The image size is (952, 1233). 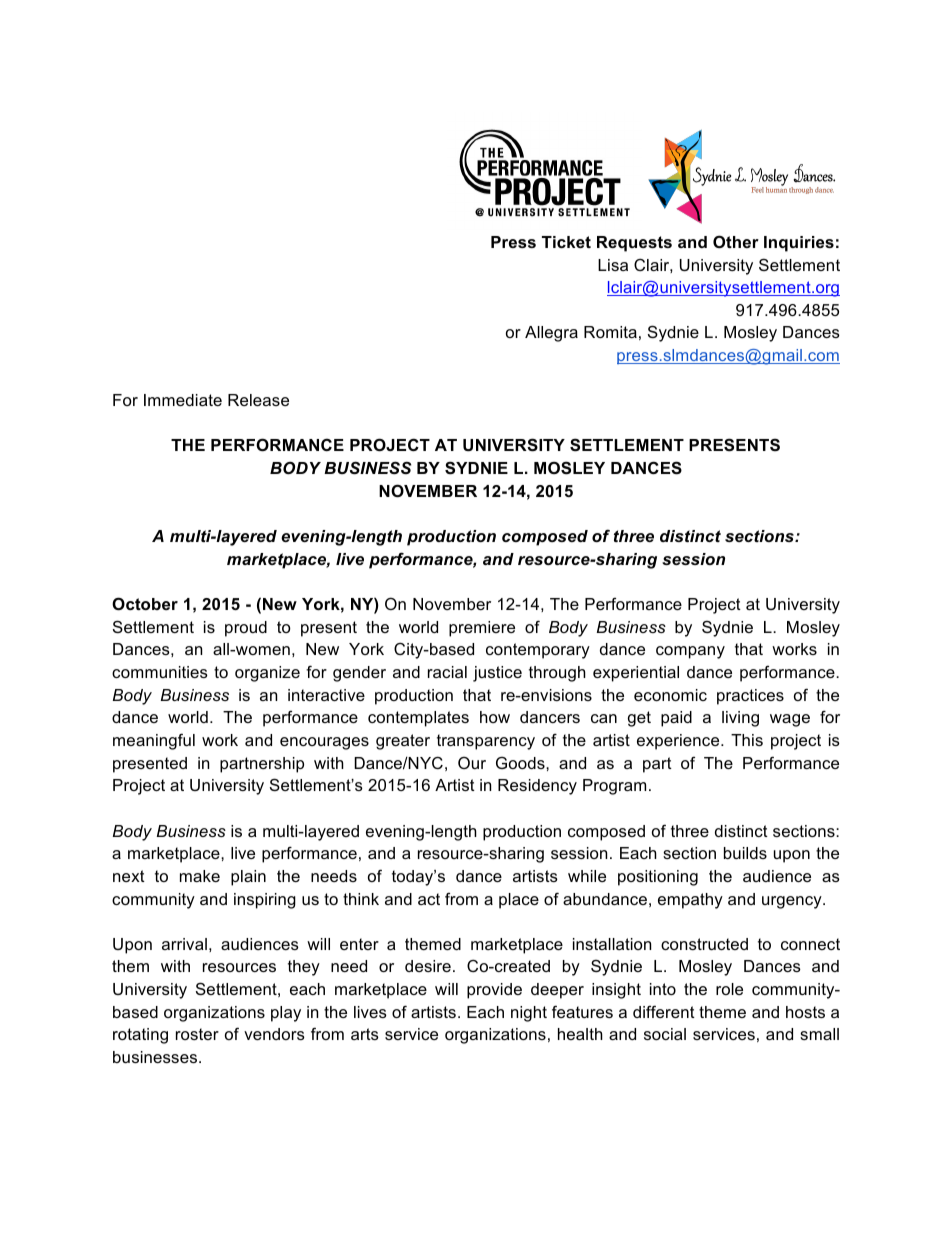 What do you see at coordinates (690, 652) in the screenshot?
I see `company` at bounding box center [690, 652].
